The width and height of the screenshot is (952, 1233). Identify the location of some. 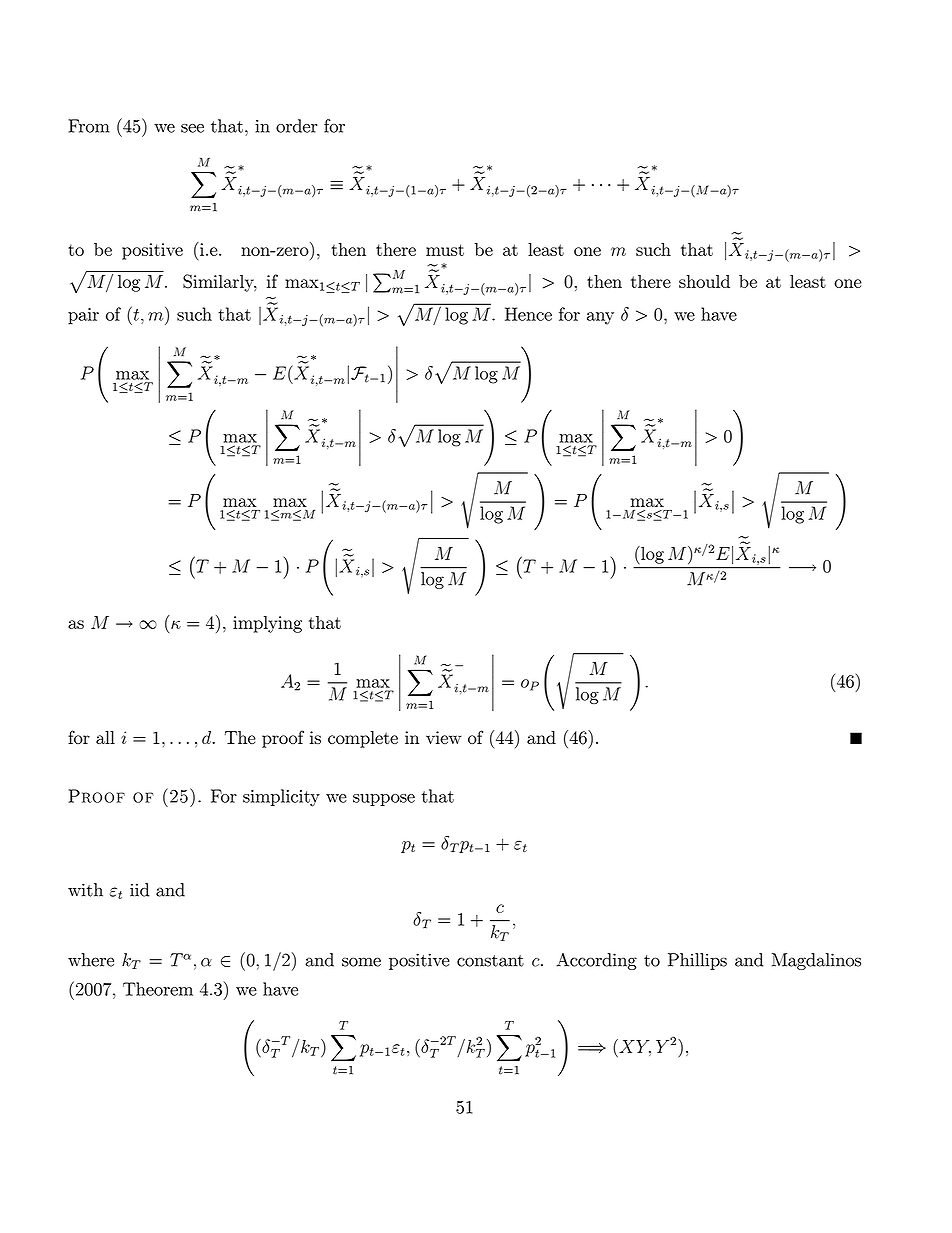
(361, 962).
